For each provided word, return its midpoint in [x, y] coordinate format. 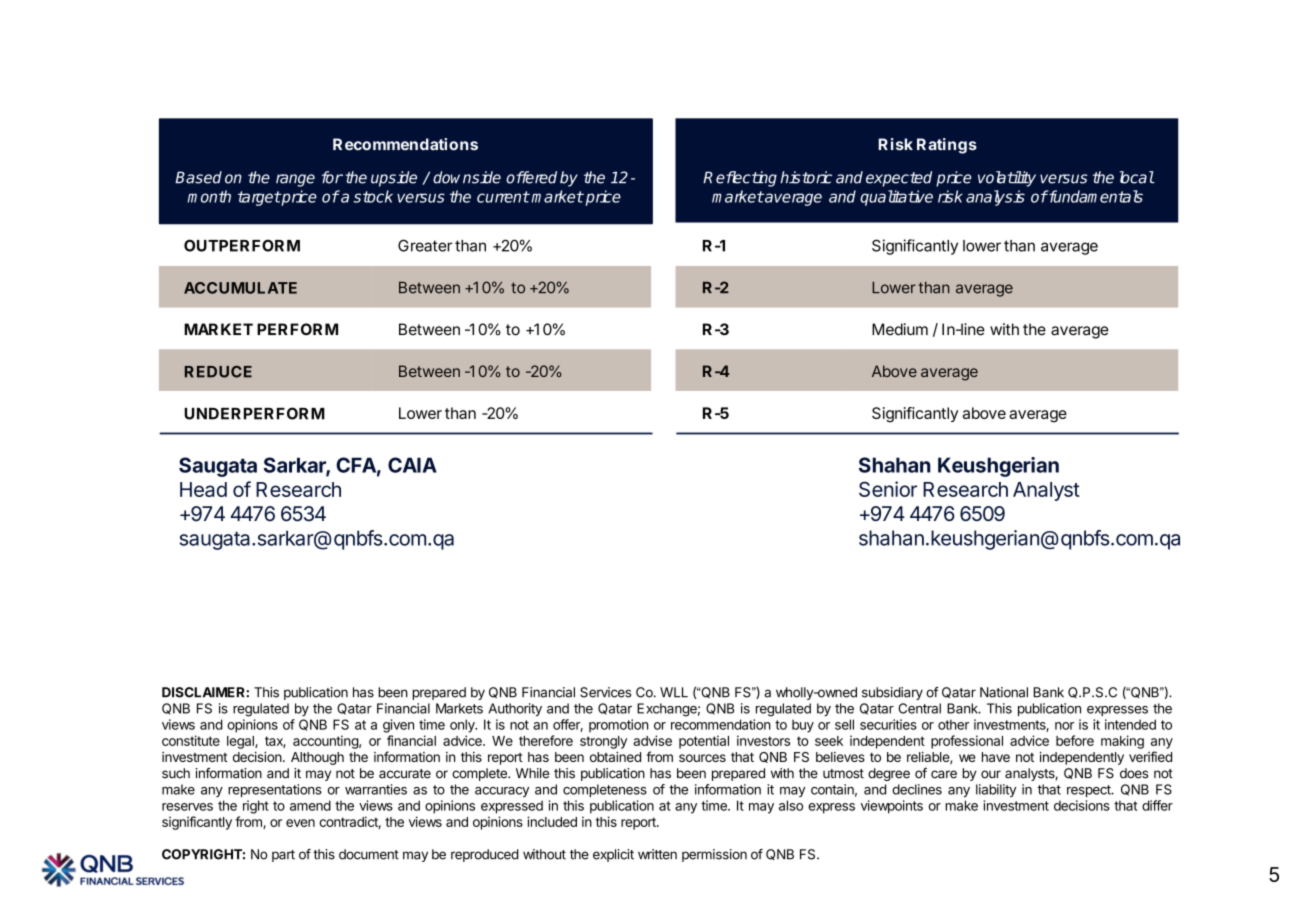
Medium [900, 329]
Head [203, 489]
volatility [1007, 179]
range [295, 180]
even [300, 823]
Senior [888, 489]
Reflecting [740, 179]
